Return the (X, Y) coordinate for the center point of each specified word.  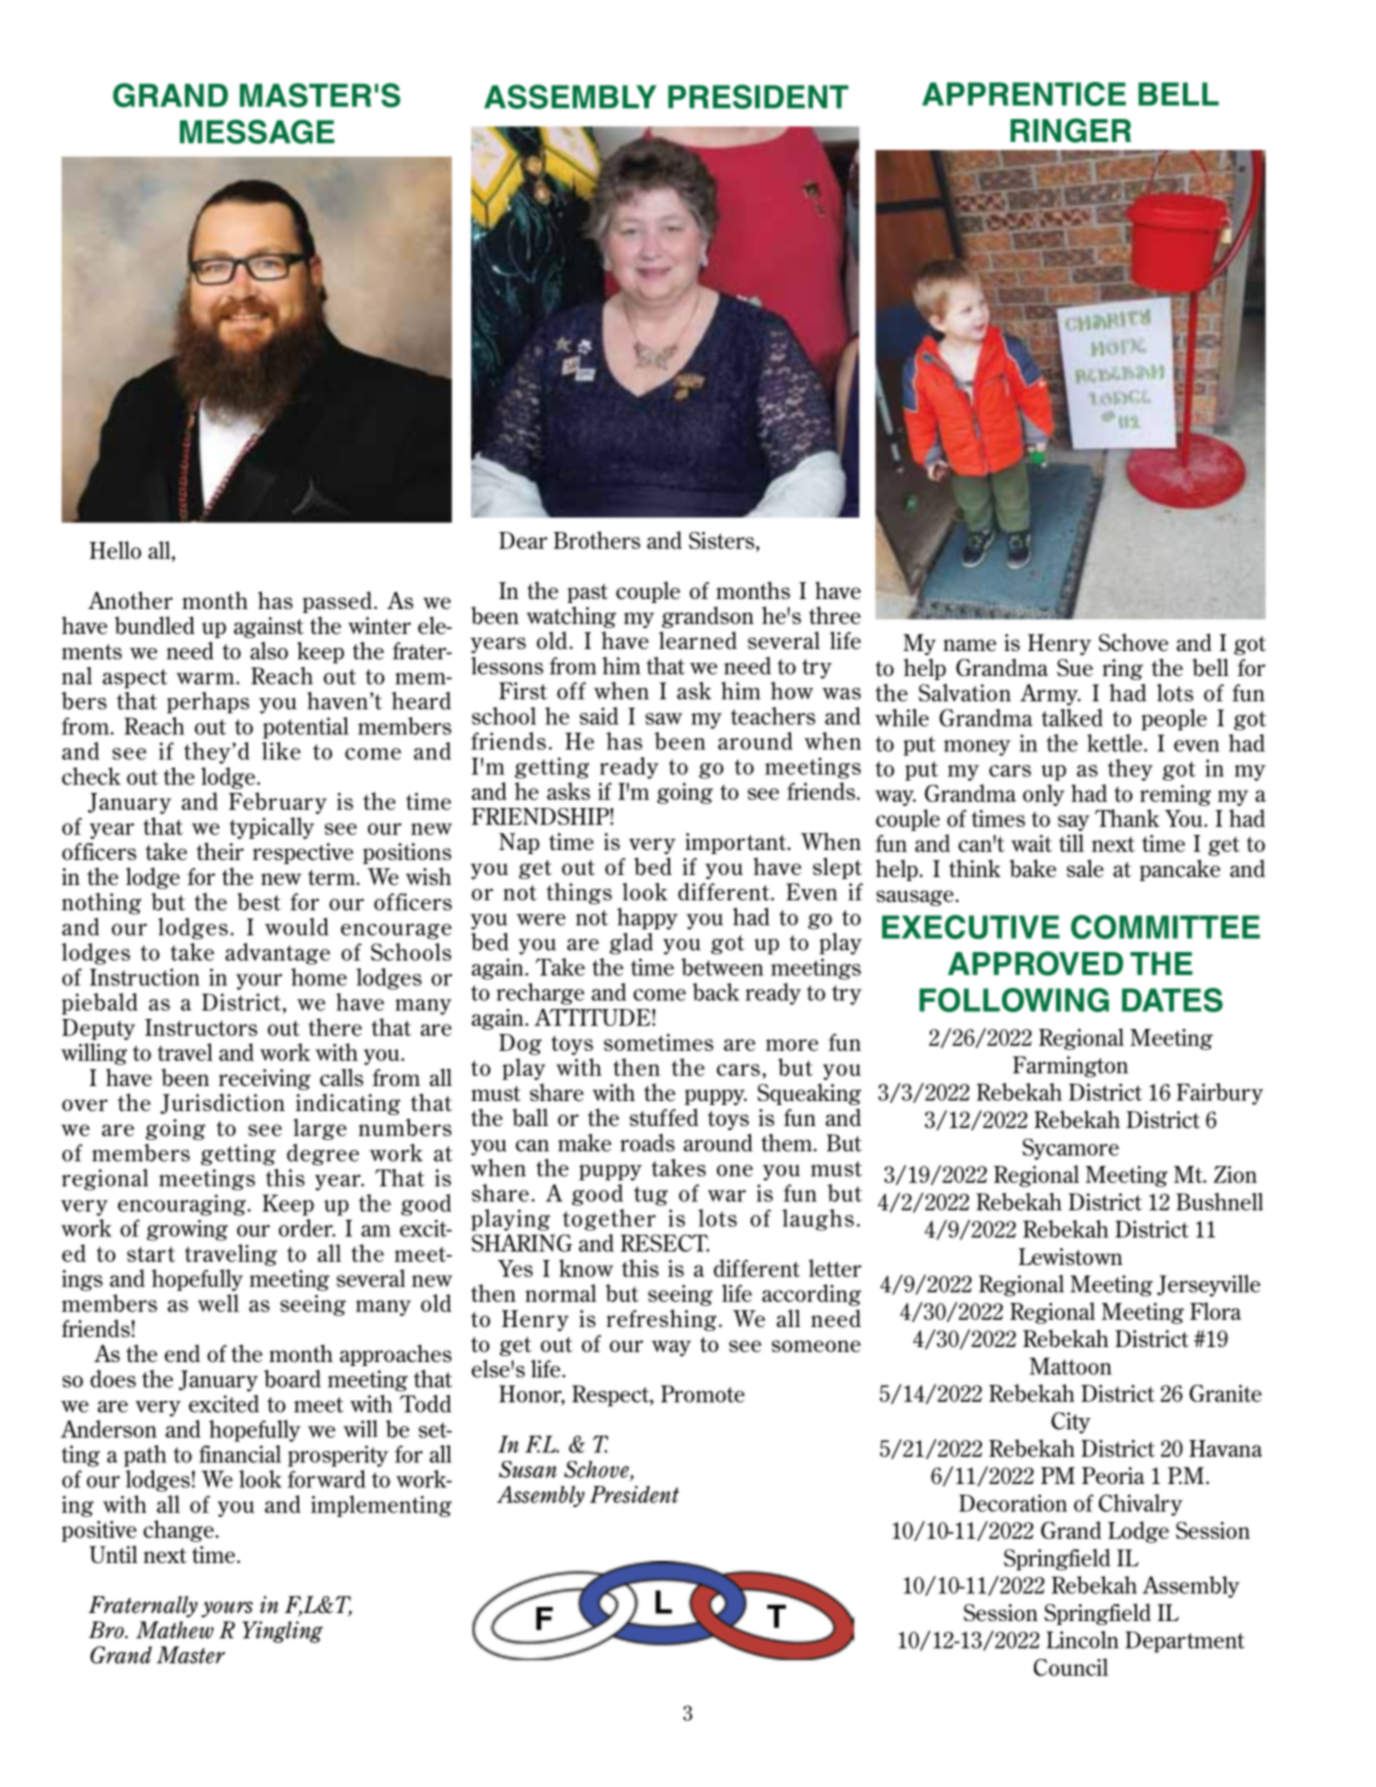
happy (647, 919)
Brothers (596, 540)
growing (187, 1230)
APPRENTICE (1024, 94)
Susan (528, 1469)
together (609, 1220)
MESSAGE (257, 131)
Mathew (175, 1630)
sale (1085, 868)
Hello (115, 550)
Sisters (723, 540)
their (220, 851)
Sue (1075, 668)
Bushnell (1219, 1202)
